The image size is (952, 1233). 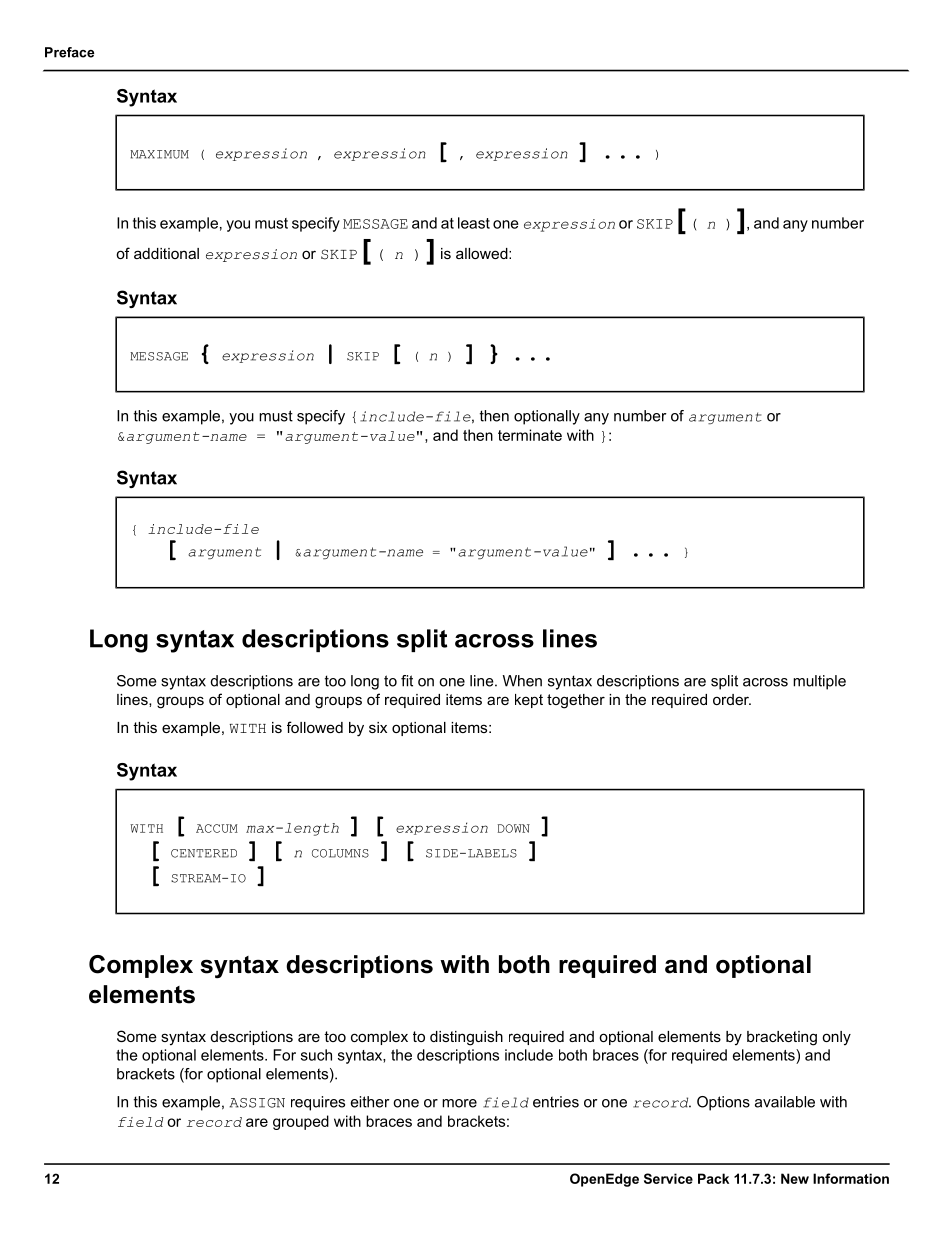 I want to click on more, so click(x=459, y=1103).
